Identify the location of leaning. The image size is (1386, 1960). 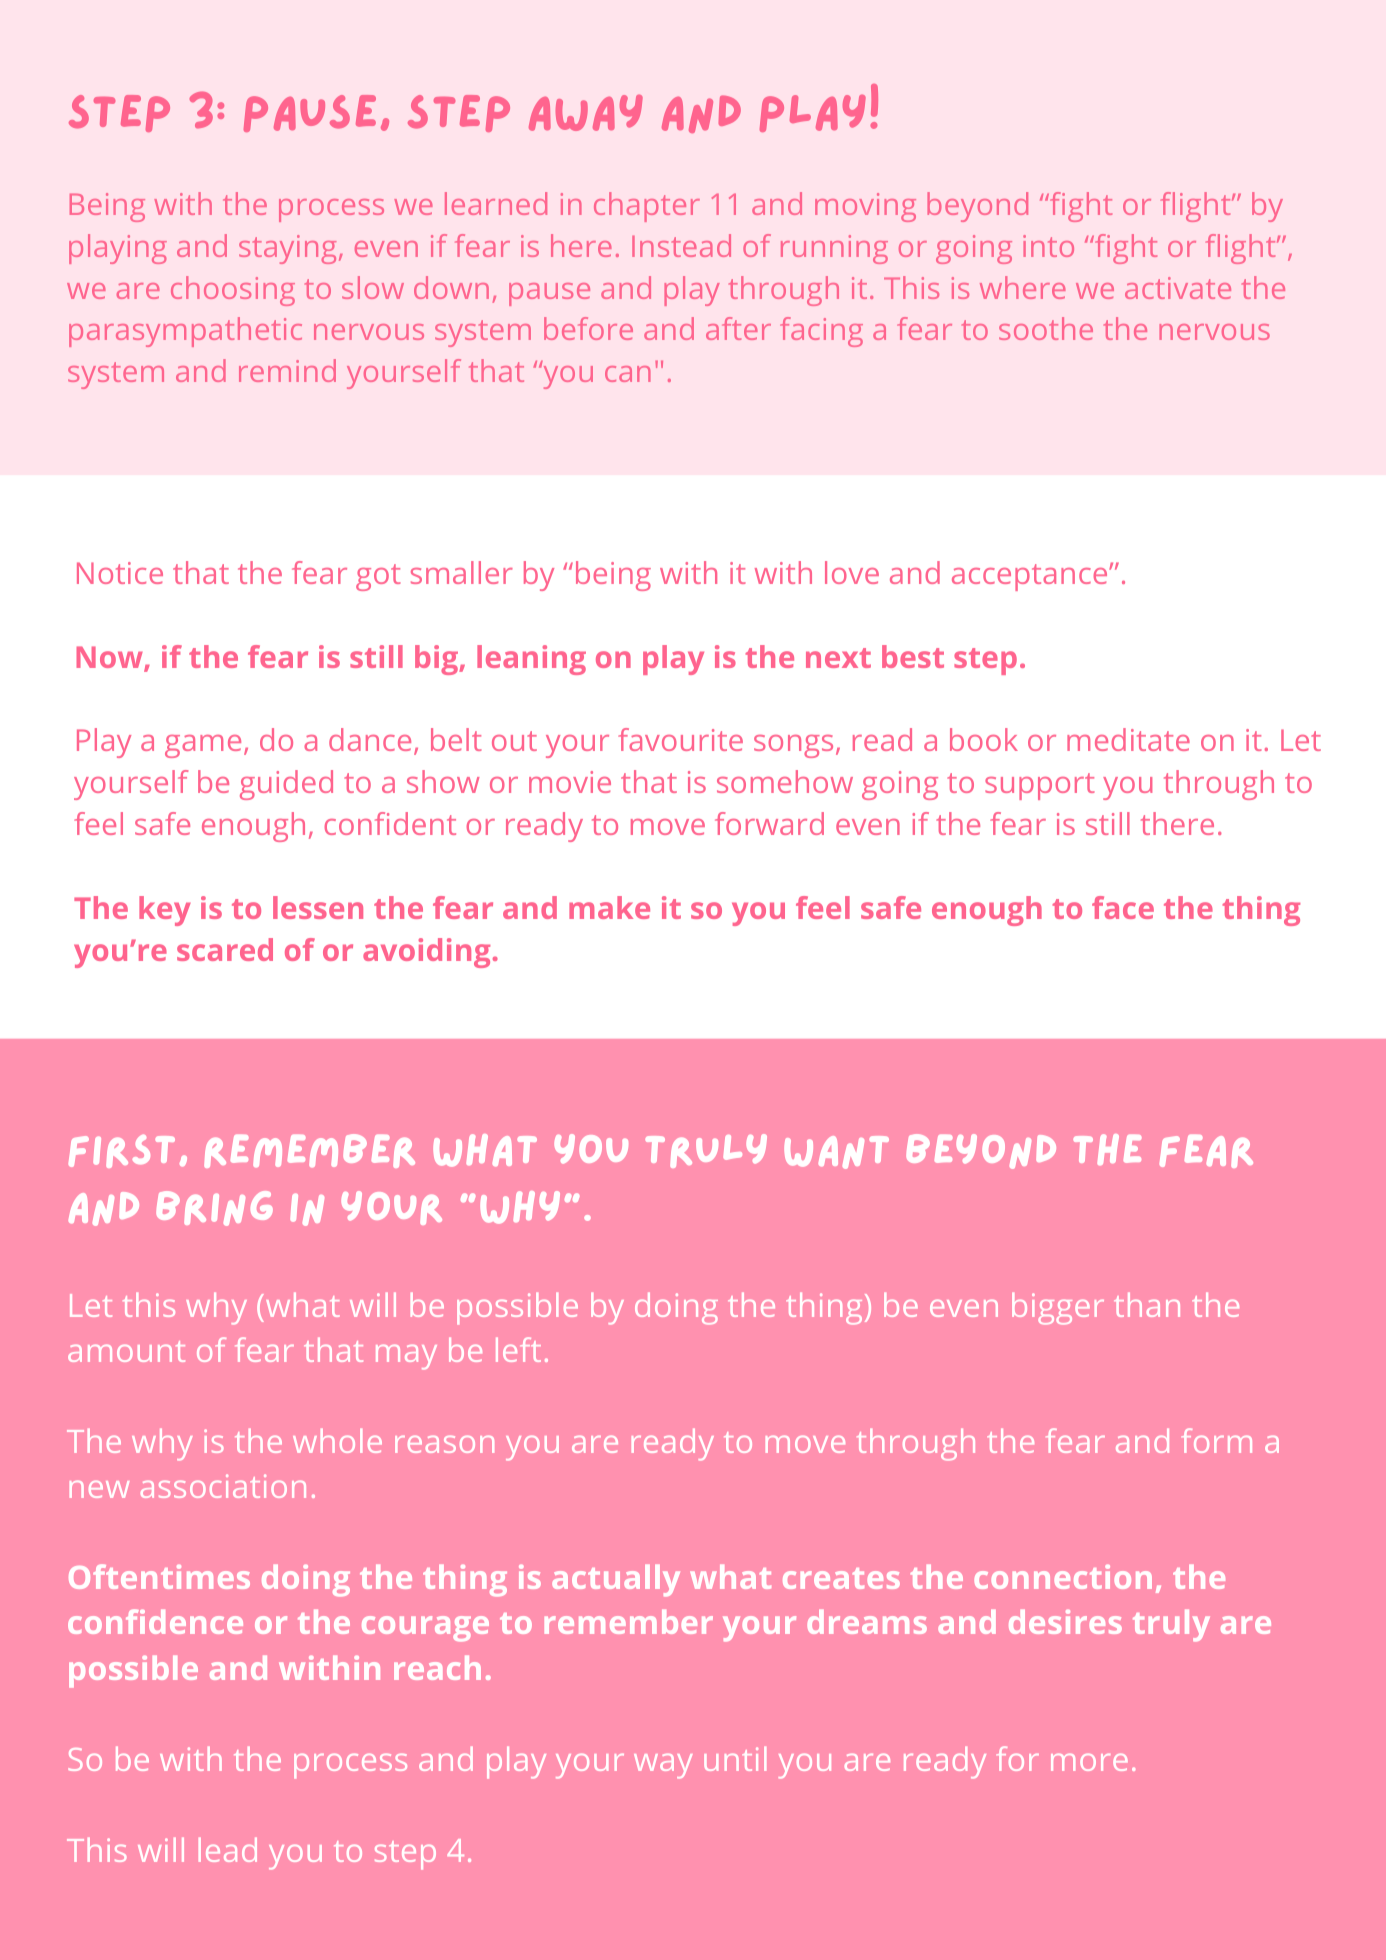
(531, 660).
